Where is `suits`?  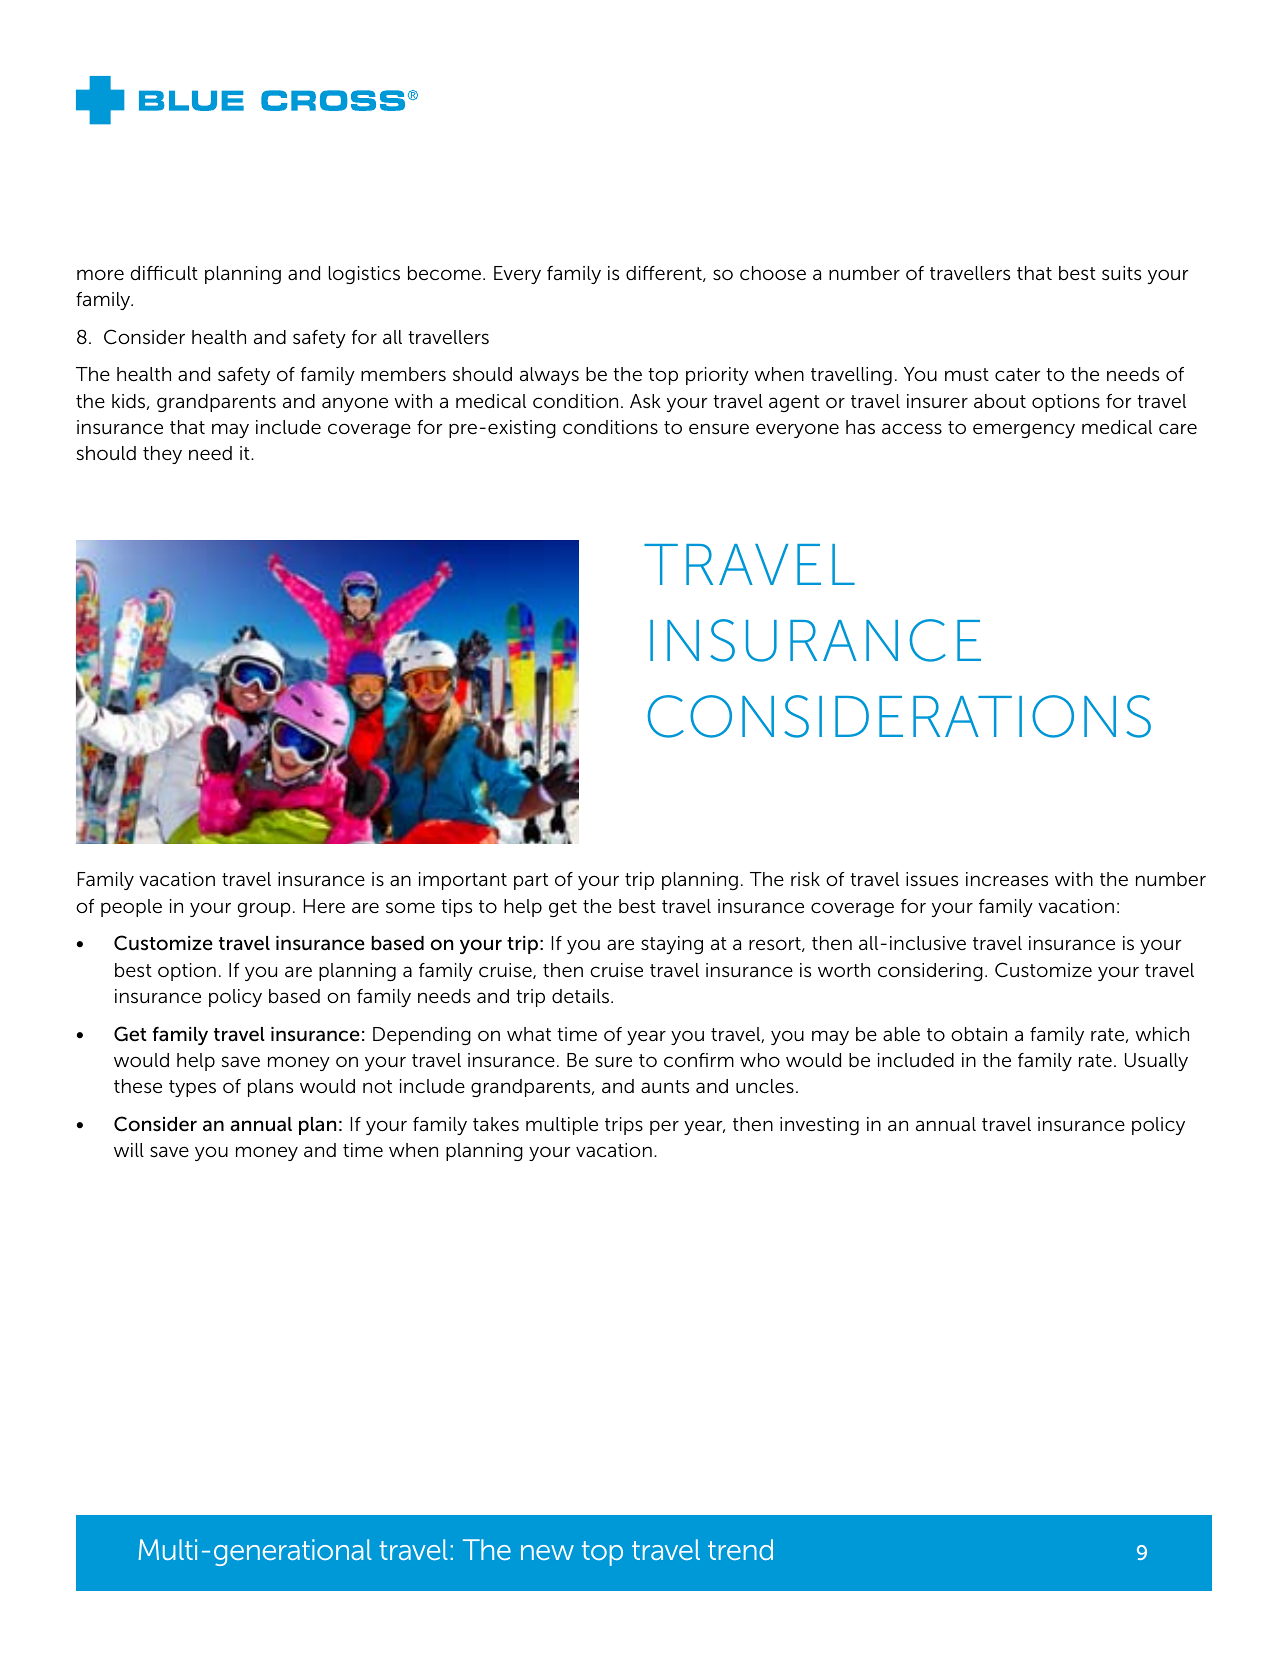 suits is located at coordinates (1121, 273).
